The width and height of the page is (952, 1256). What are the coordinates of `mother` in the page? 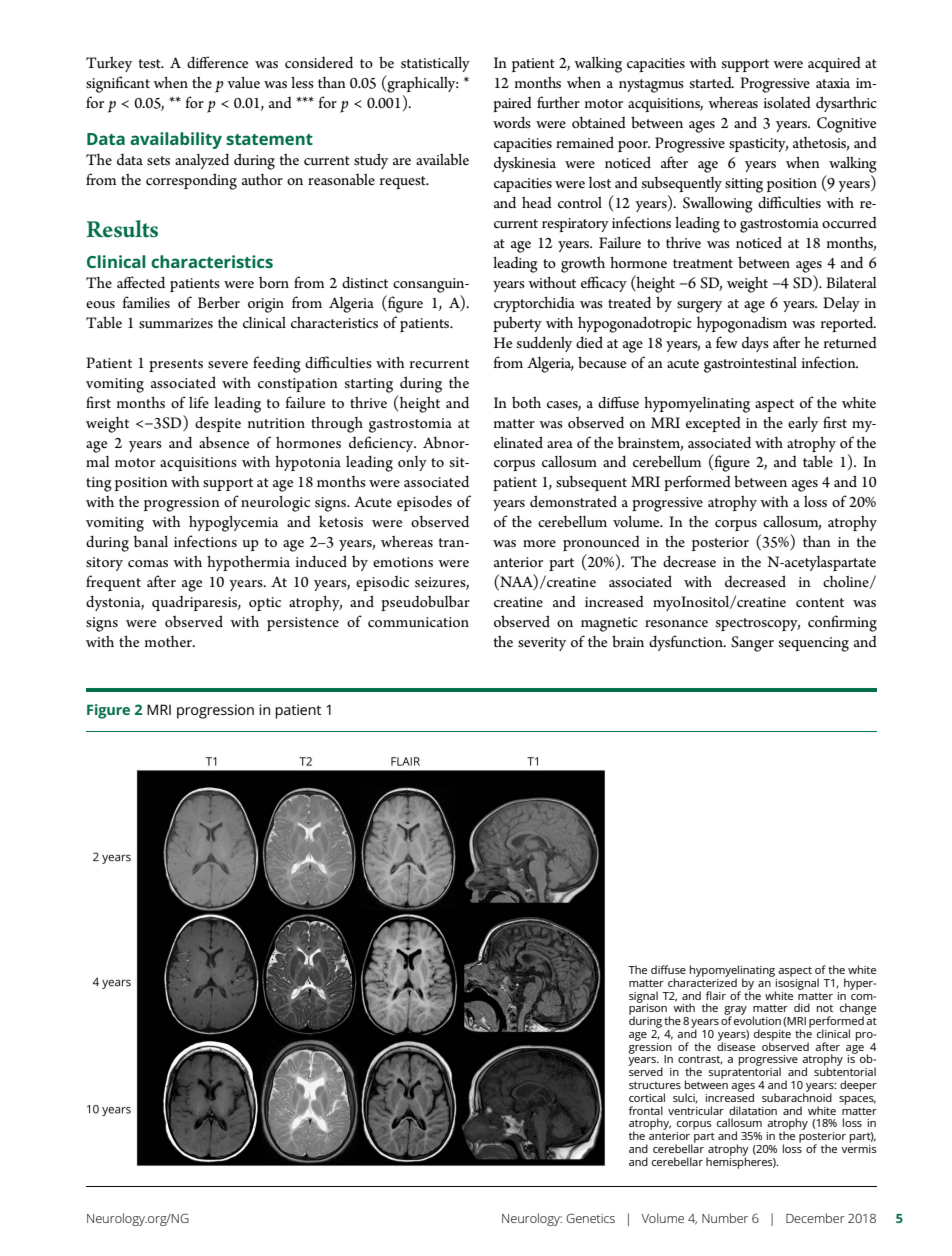 It's located at (169, 641).
